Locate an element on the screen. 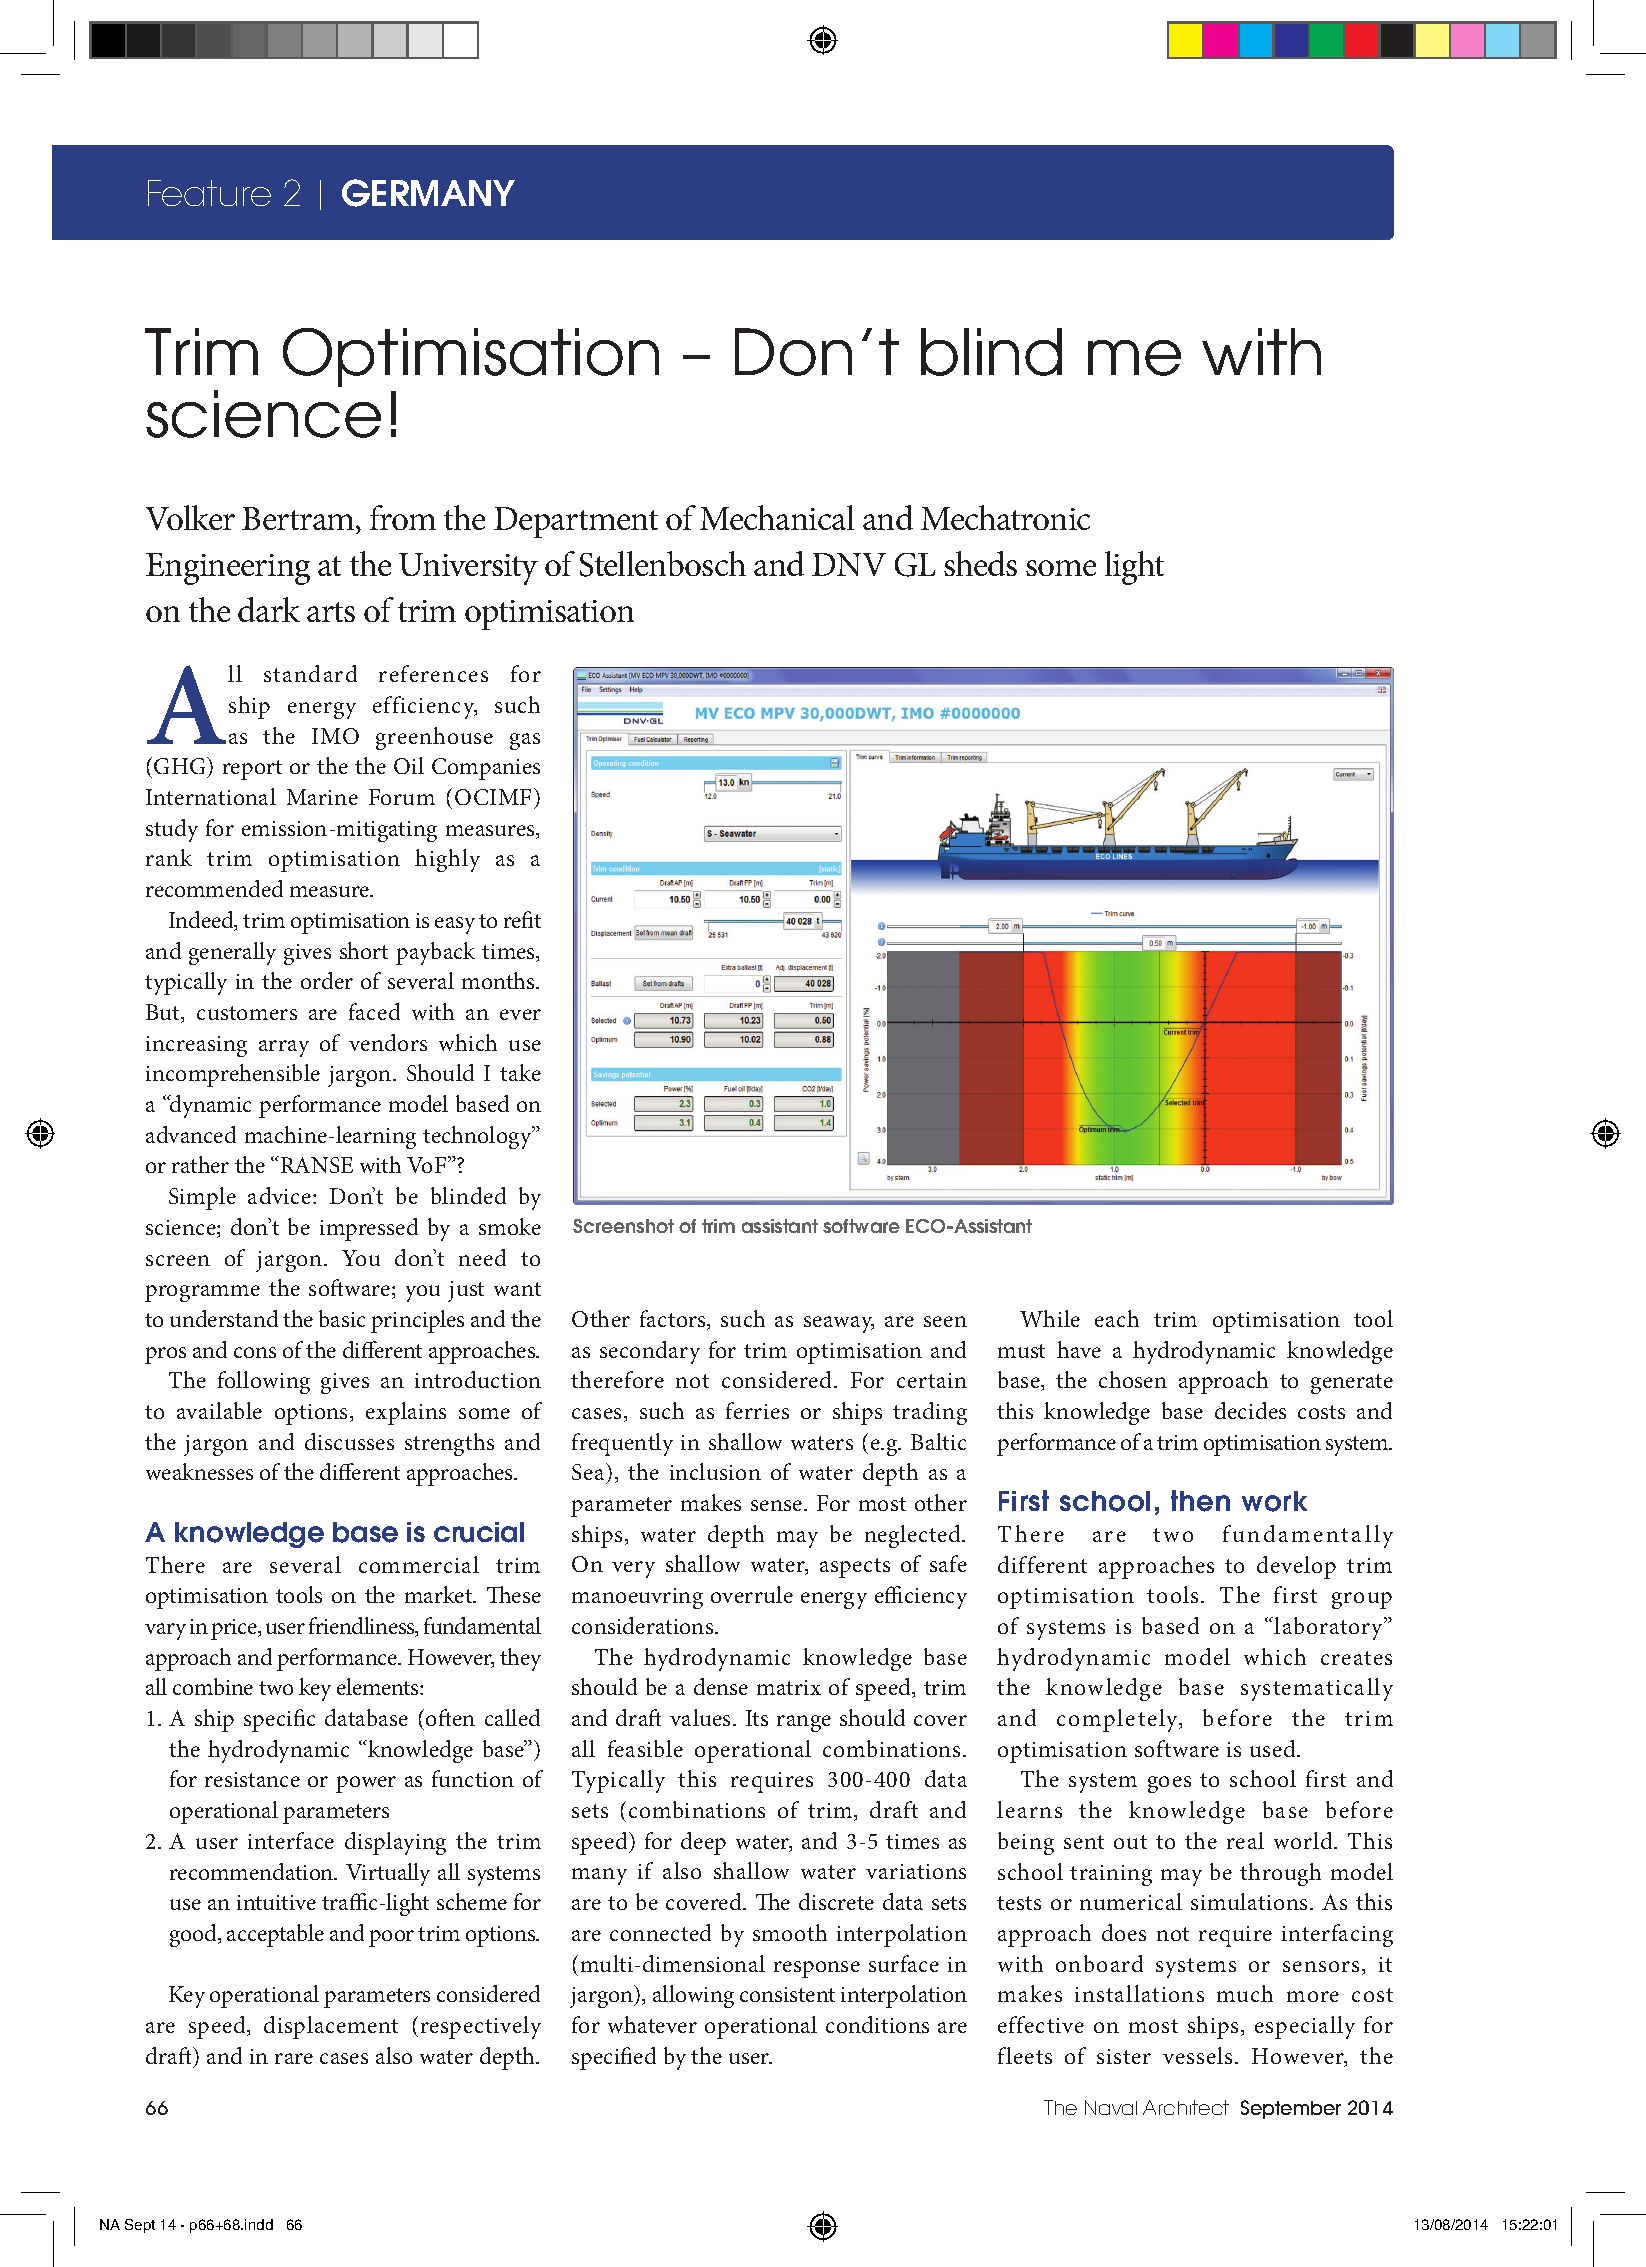 The height and width of the screenshot is (2267, 1646). rare is located at coordinates (294, 2058).
